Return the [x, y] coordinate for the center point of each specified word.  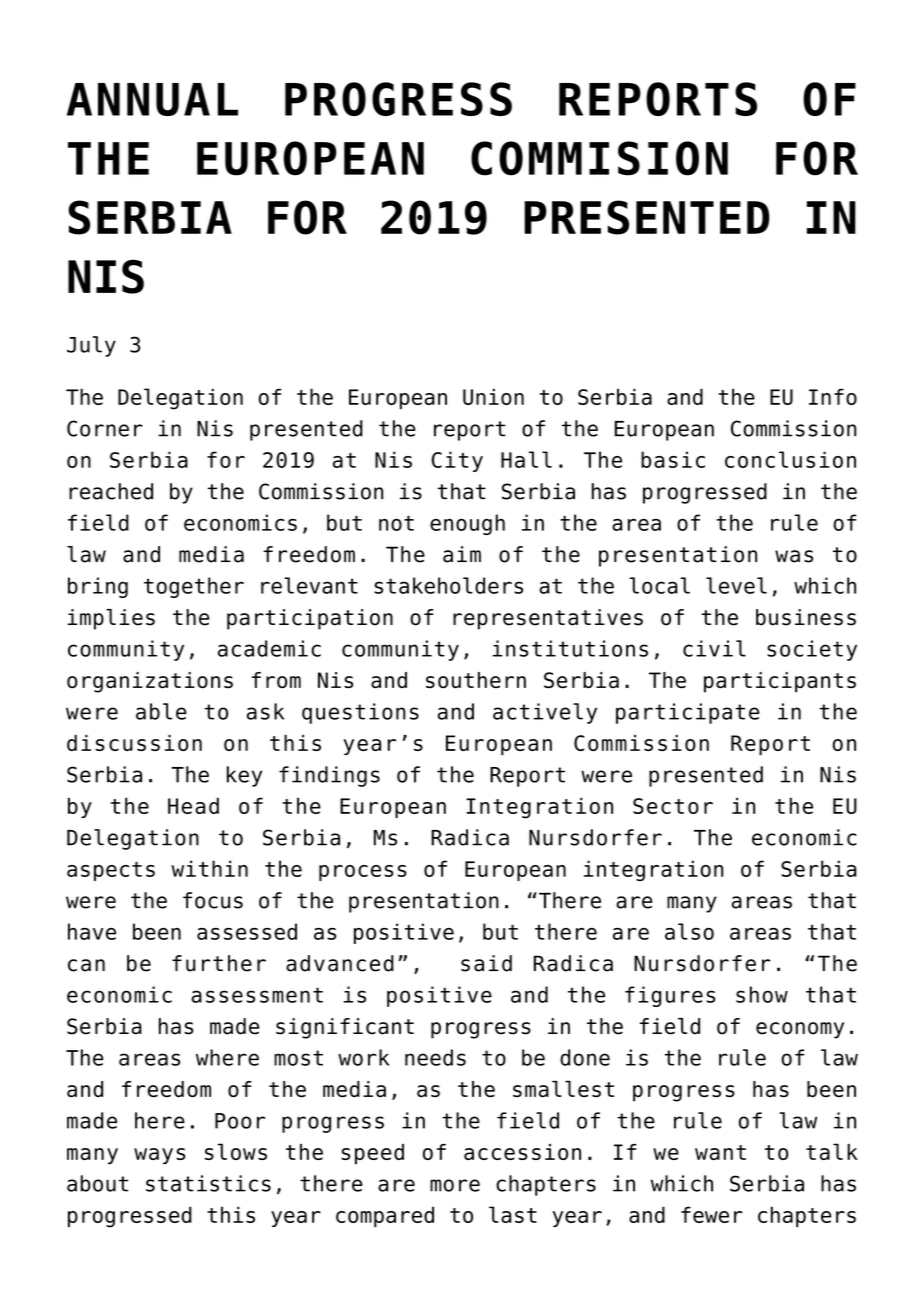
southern [476, 680]
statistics [208, 1183]
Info [833, 396]
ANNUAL [152, 99]
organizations [150, 682]
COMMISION [599, 158]
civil [714, 648]
